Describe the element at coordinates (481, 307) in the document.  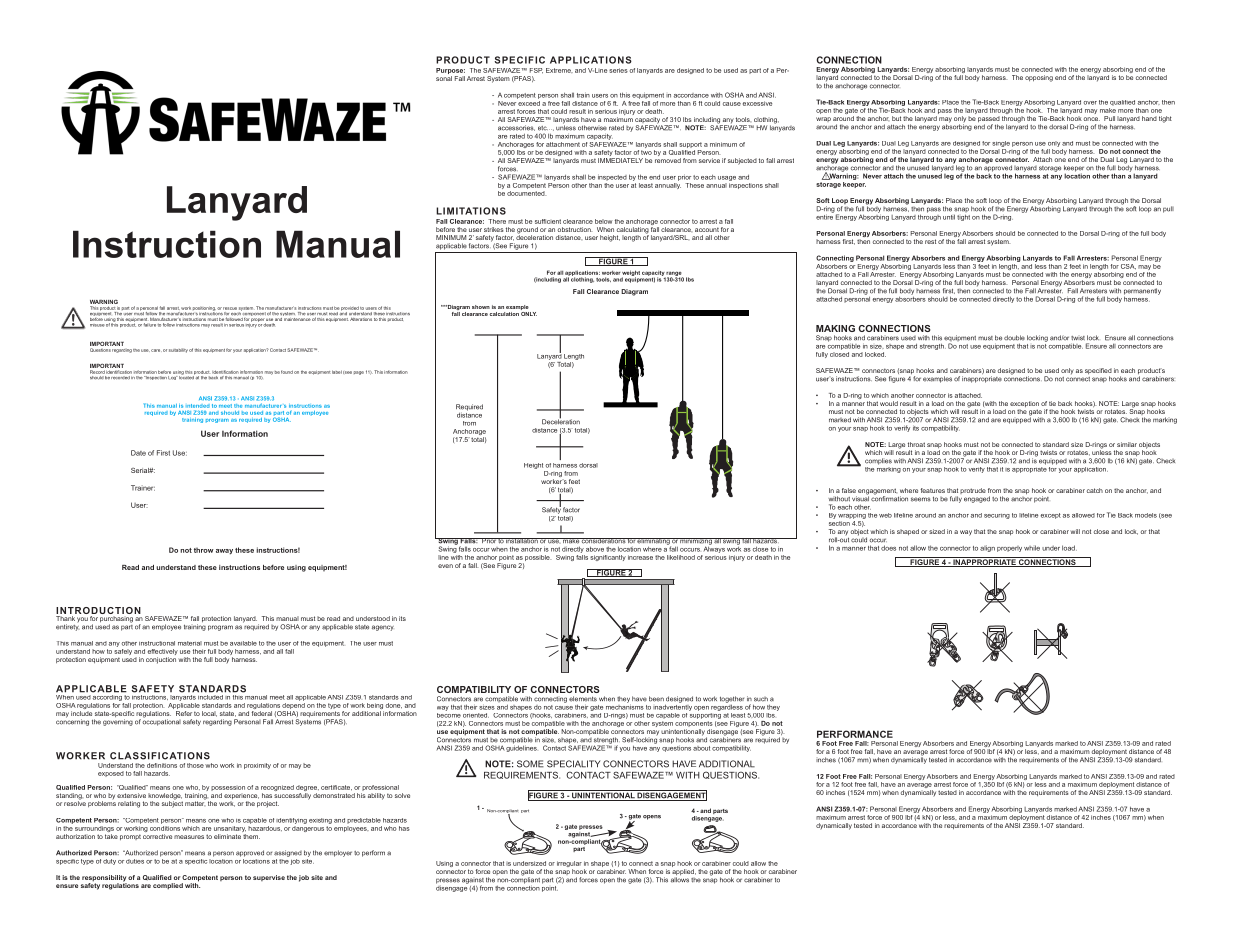
I see `shown` at that location.
